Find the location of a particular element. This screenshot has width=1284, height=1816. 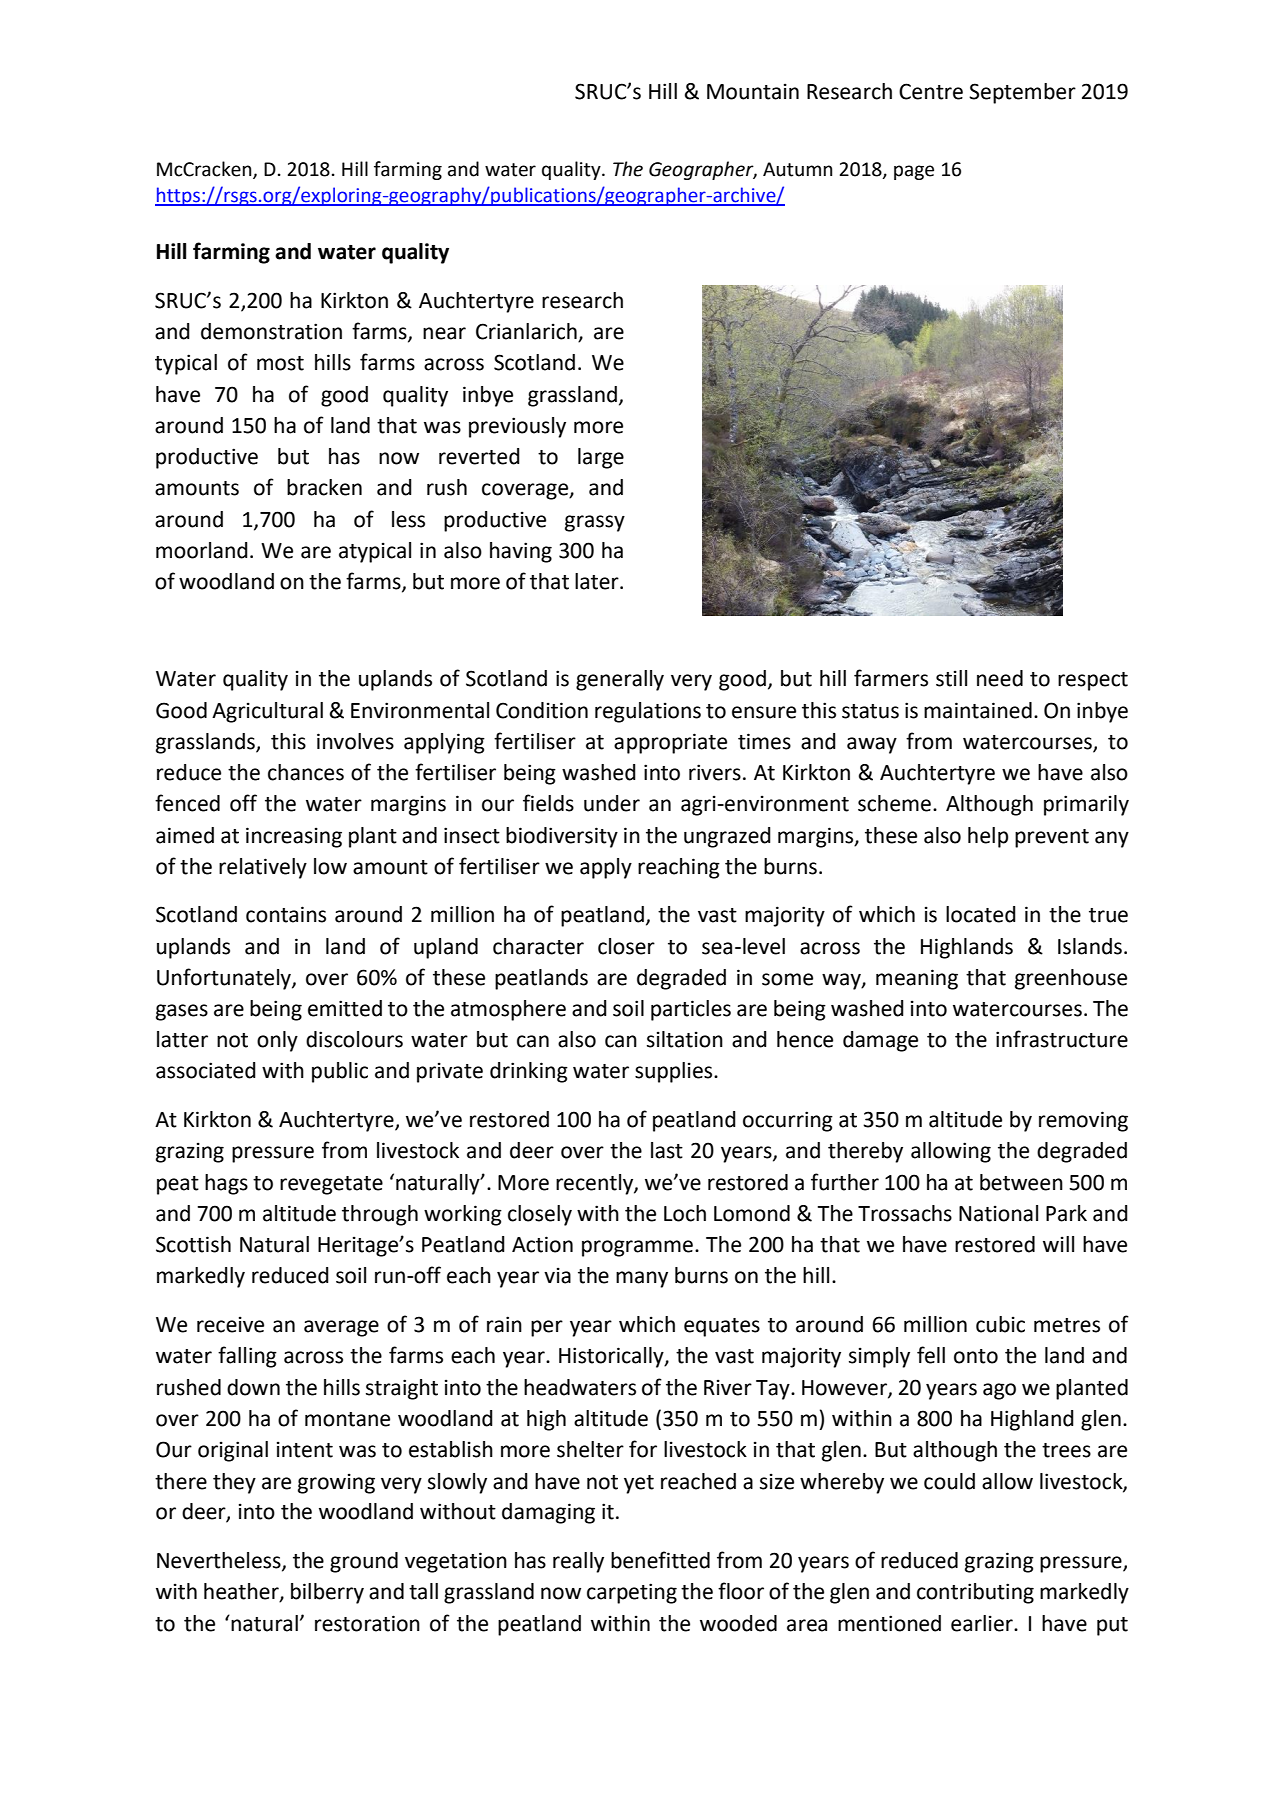

hags is located at coordinates (226, 1184).
